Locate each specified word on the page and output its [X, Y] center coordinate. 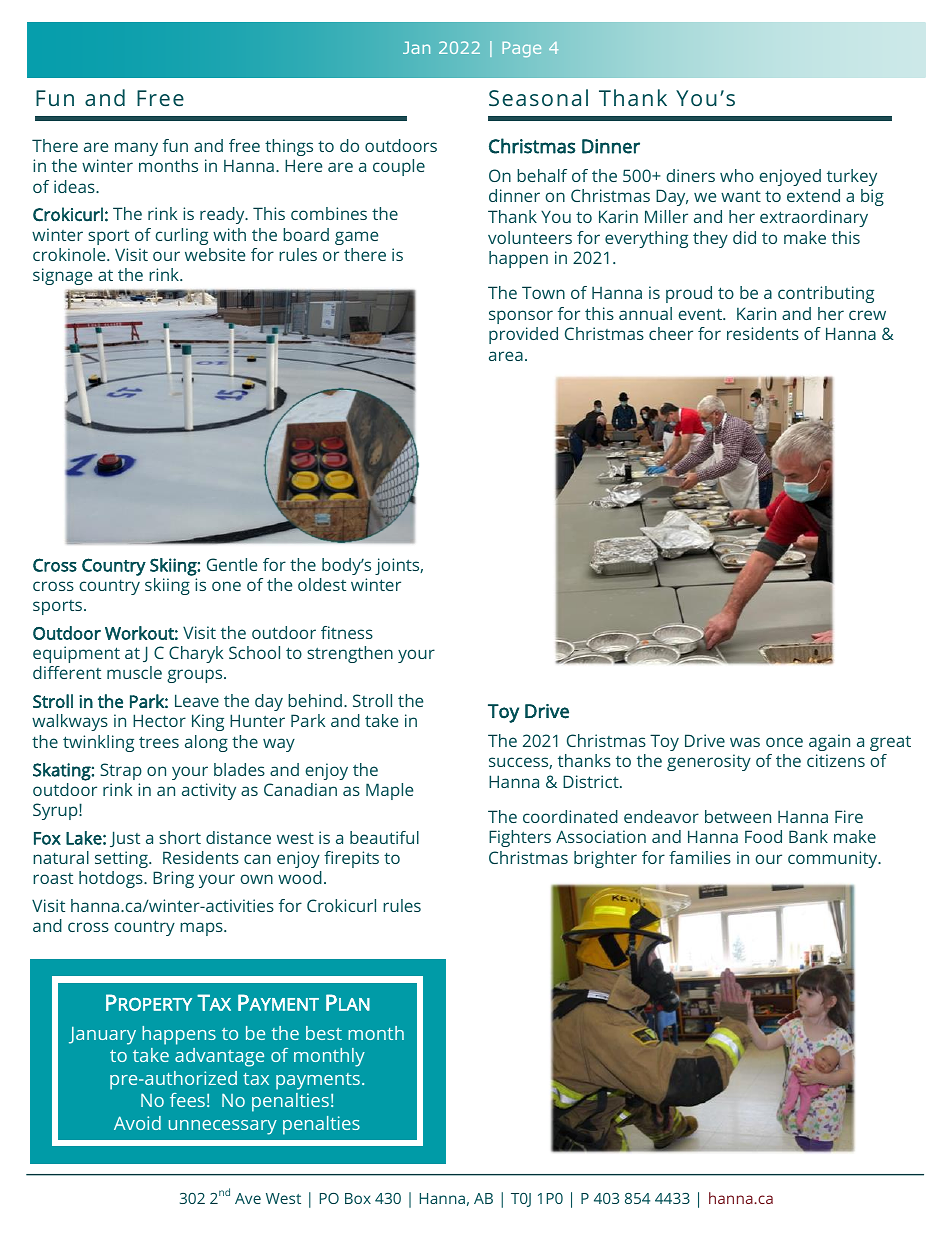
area [506, 356]
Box [358, 1198]
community [834, 859]
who [737, 175]
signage [62, 276]
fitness [347, 632]
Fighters [520, 838]
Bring [173, 879]
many [136, 149]
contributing [826, 294]
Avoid [137, 1123]
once [784, 742]
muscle [134, 672]
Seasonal [538, 97]
